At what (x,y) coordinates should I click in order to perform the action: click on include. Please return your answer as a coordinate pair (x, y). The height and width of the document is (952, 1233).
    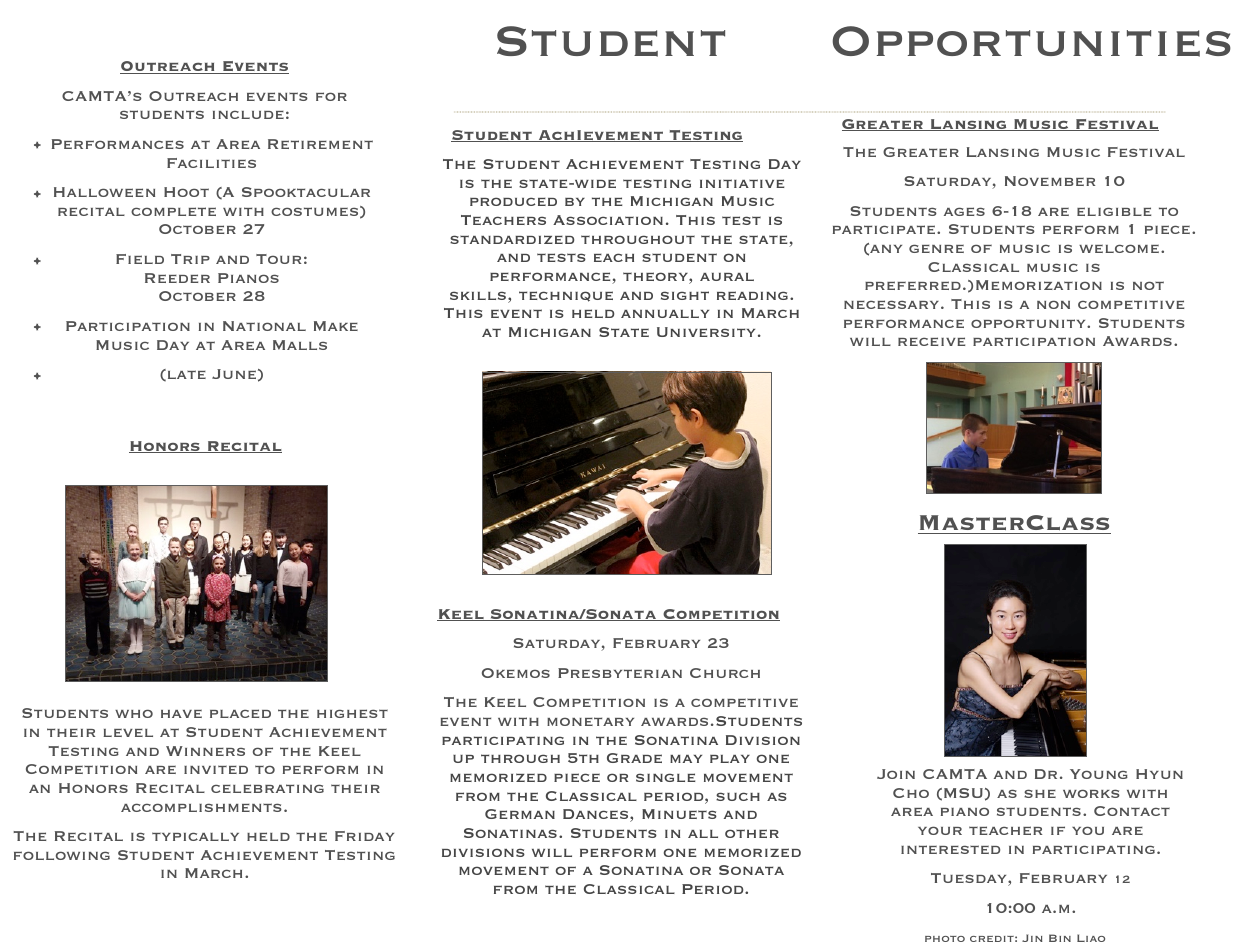
    Looking at the image, I should click on (248, 114).
